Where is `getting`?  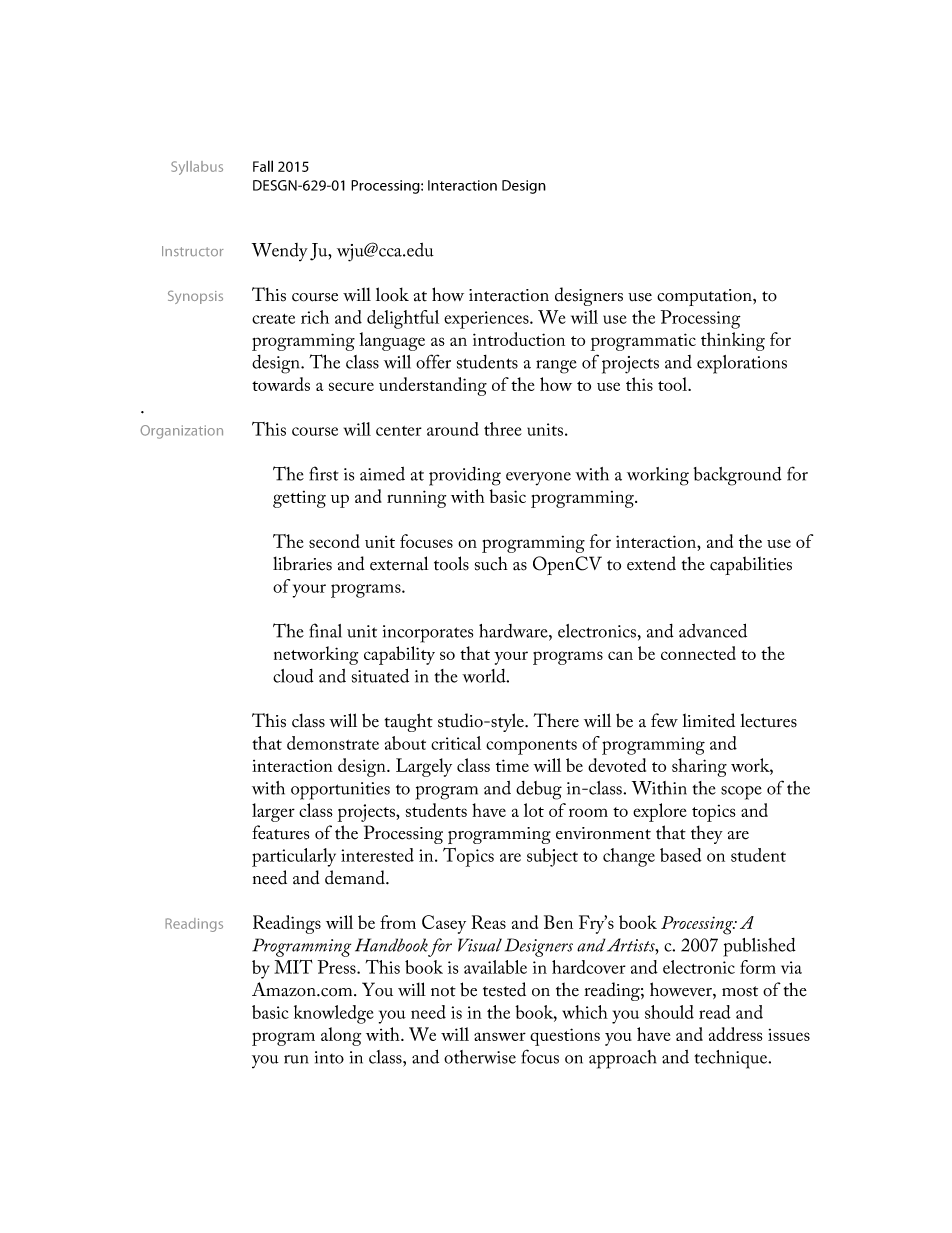 getting is located at coordinates (299, 499).
